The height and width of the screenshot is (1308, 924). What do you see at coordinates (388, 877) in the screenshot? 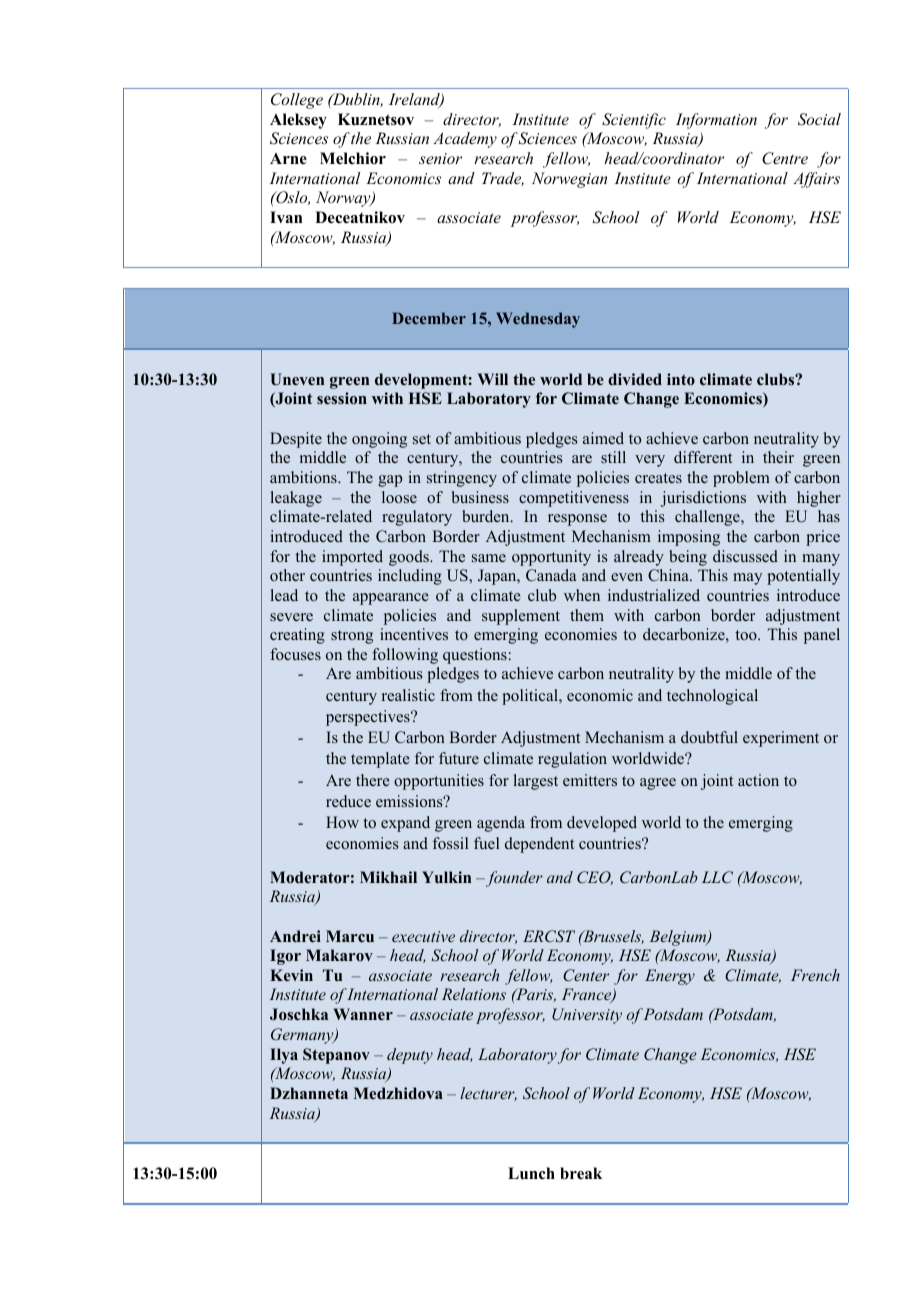
I see `Mikhail` at bounding box center [388, 877].
